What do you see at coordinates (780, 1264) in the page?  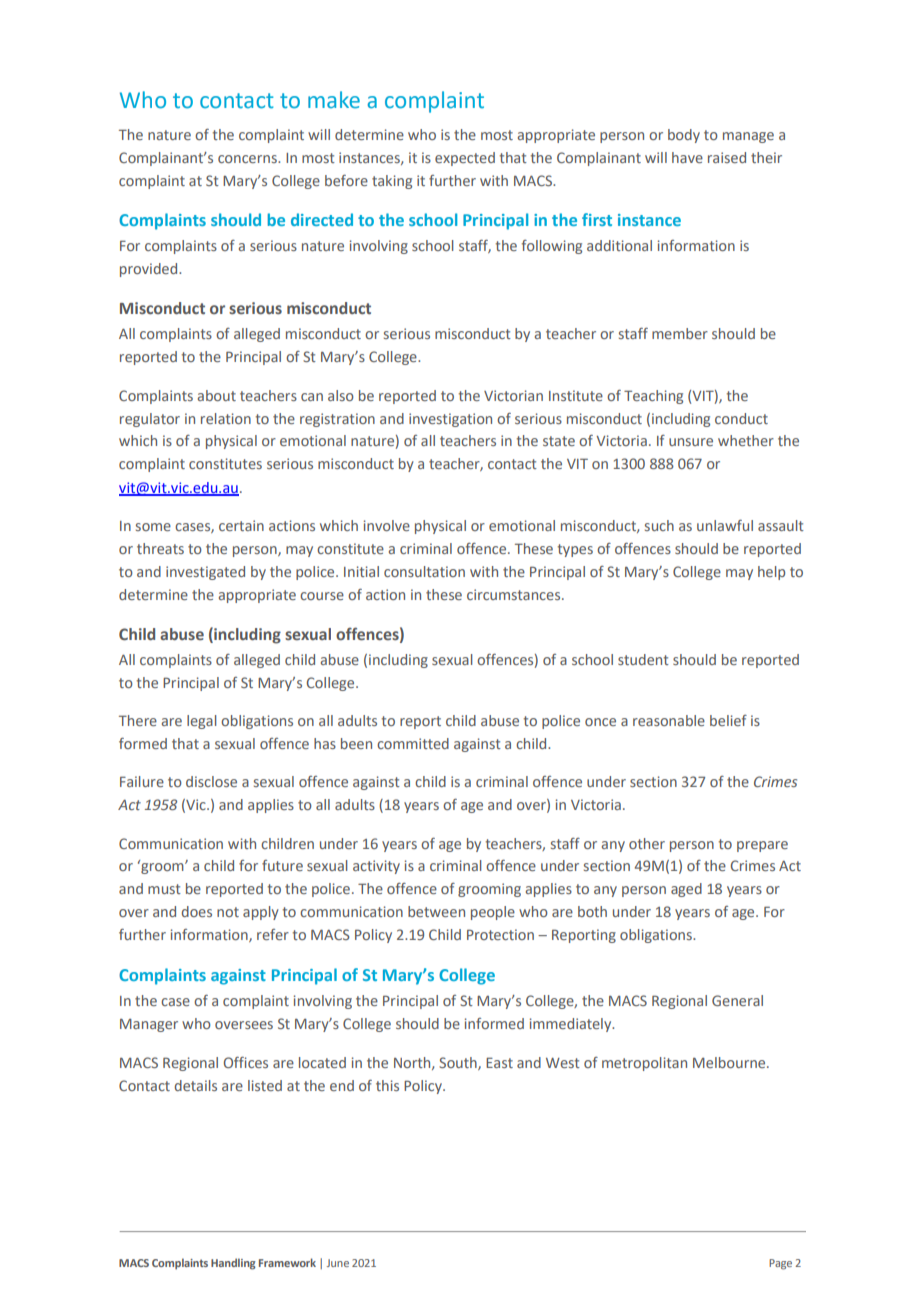 I see `Page` at bounding box center [780, 1264].
